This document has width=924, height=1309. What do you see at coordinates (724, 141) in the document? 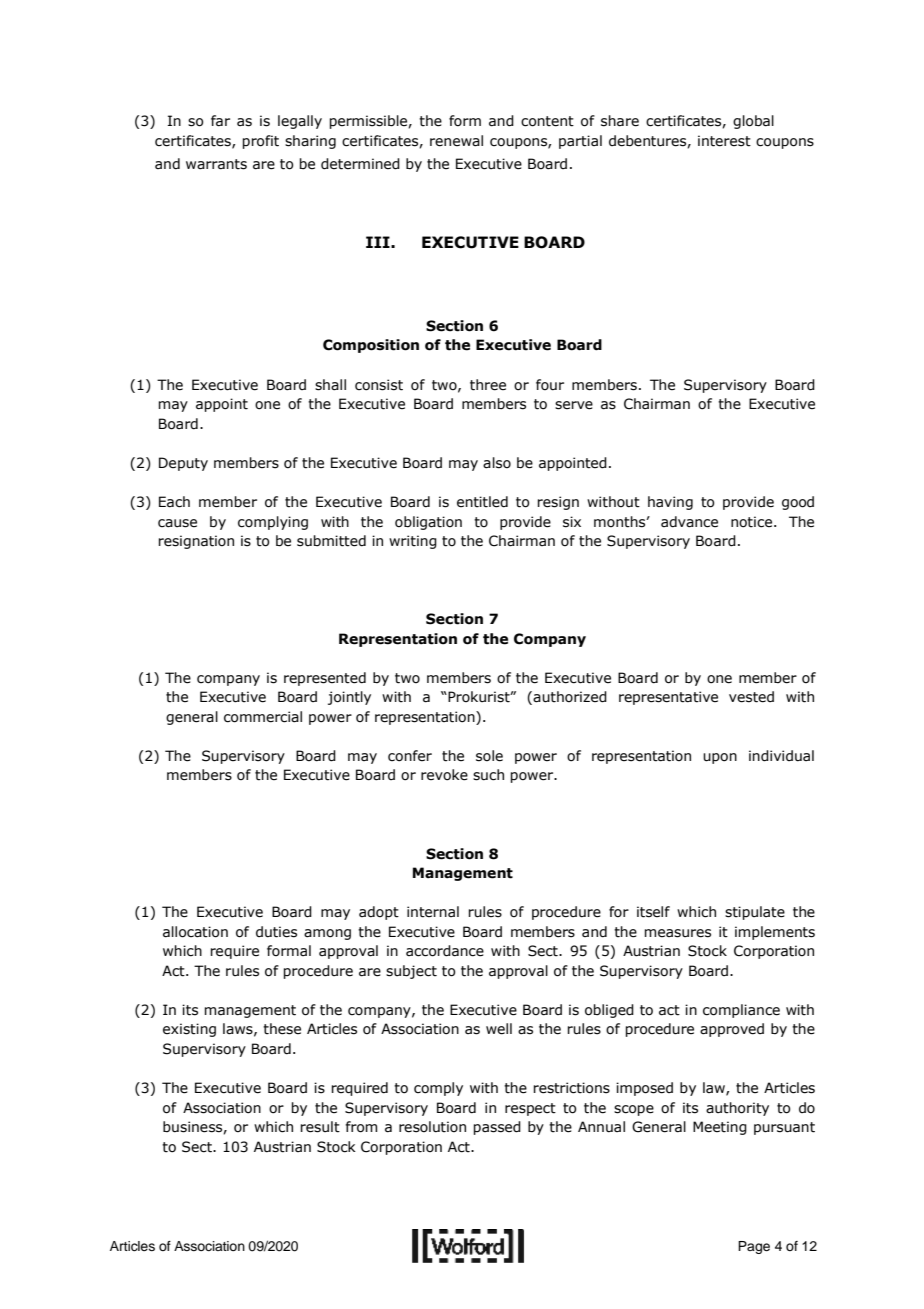
I see `interest` at bounding box center [724, 141].
